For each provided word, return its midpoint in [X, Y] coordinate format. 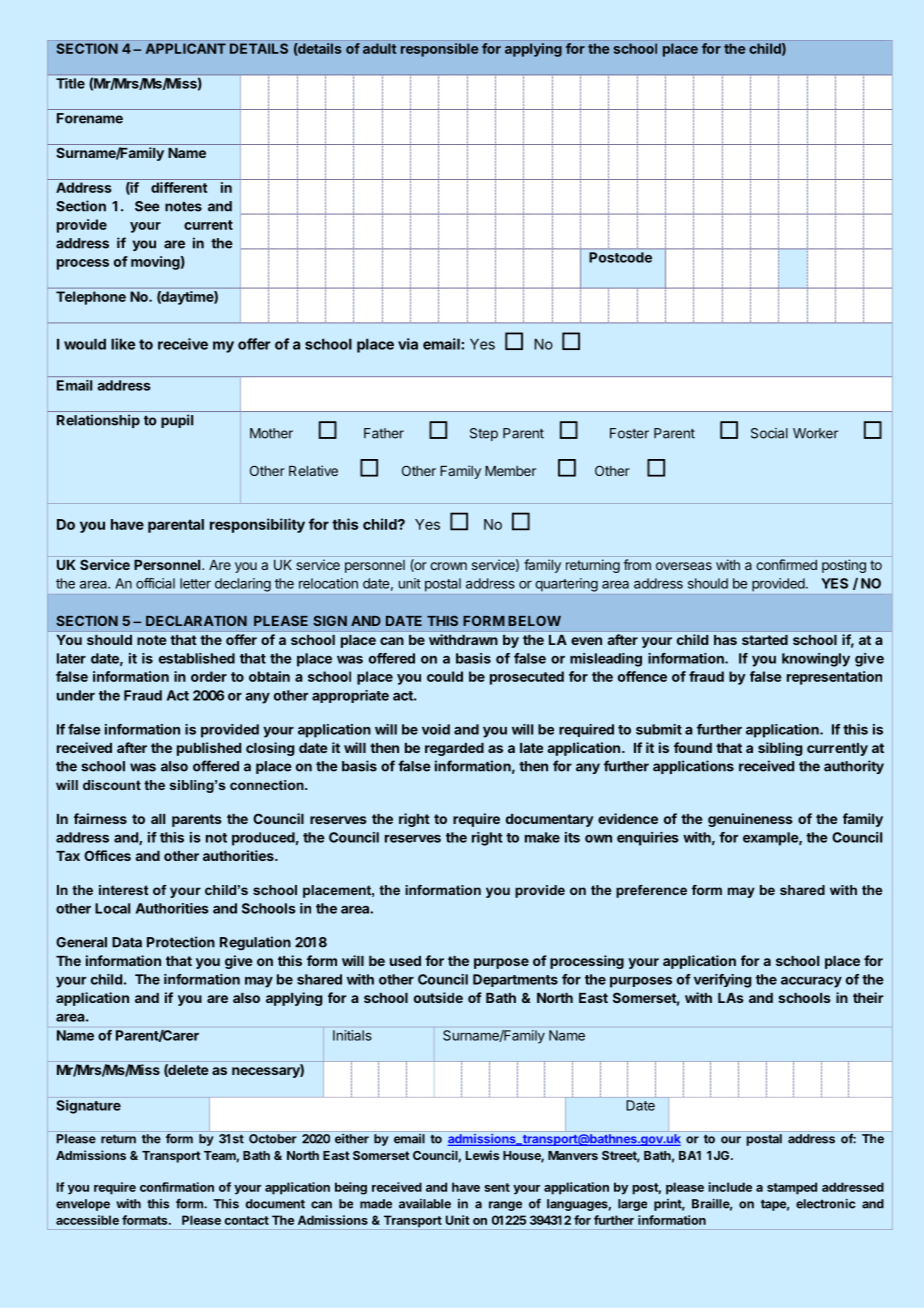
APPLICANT [186, 48]
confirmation [177, 1187]
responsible [439, 50]
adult [379, 48]
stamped [792, 1188]
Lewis [482, 1155]
